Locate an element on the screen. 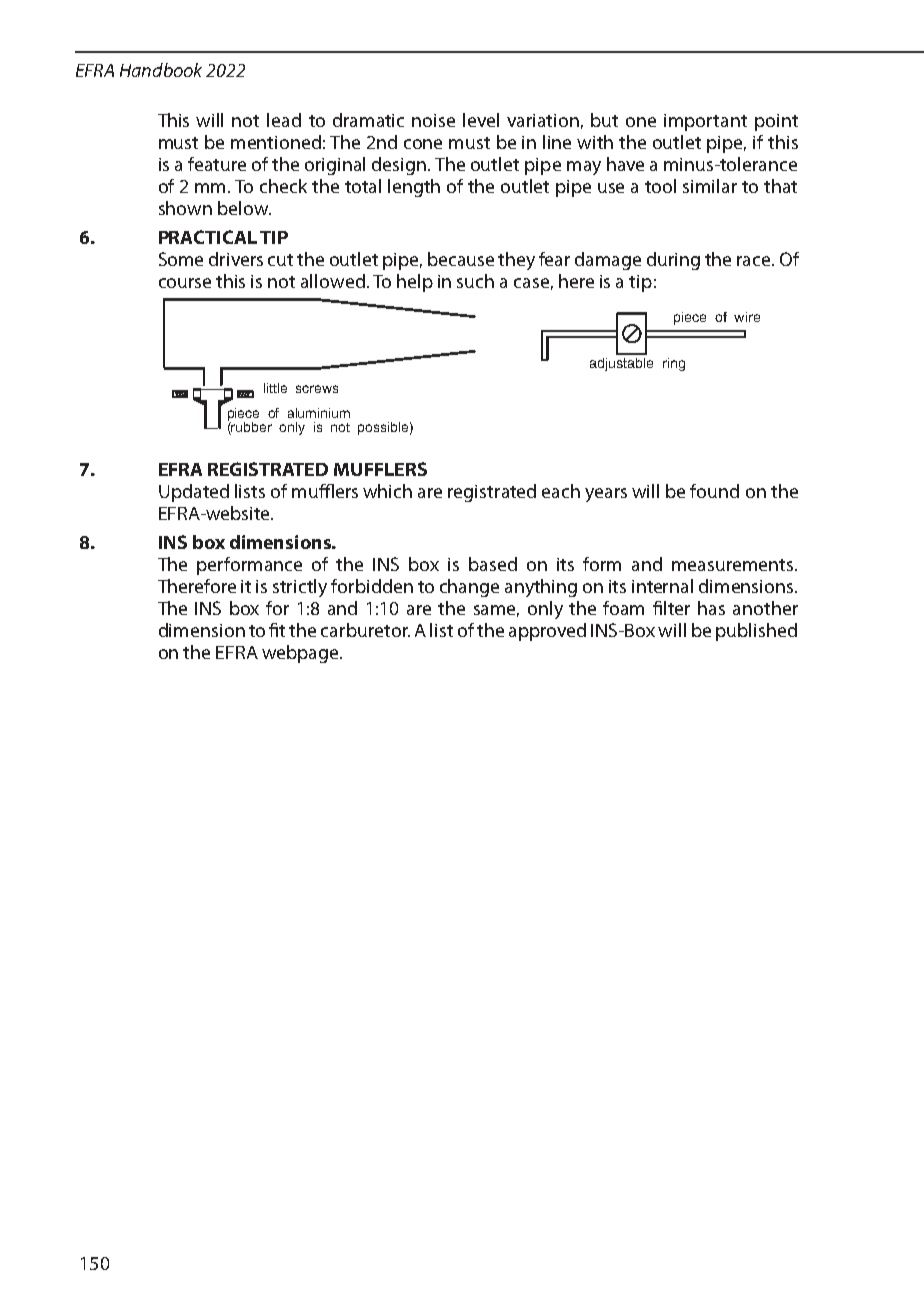  aluminium is located at coordinates (319, 413).
